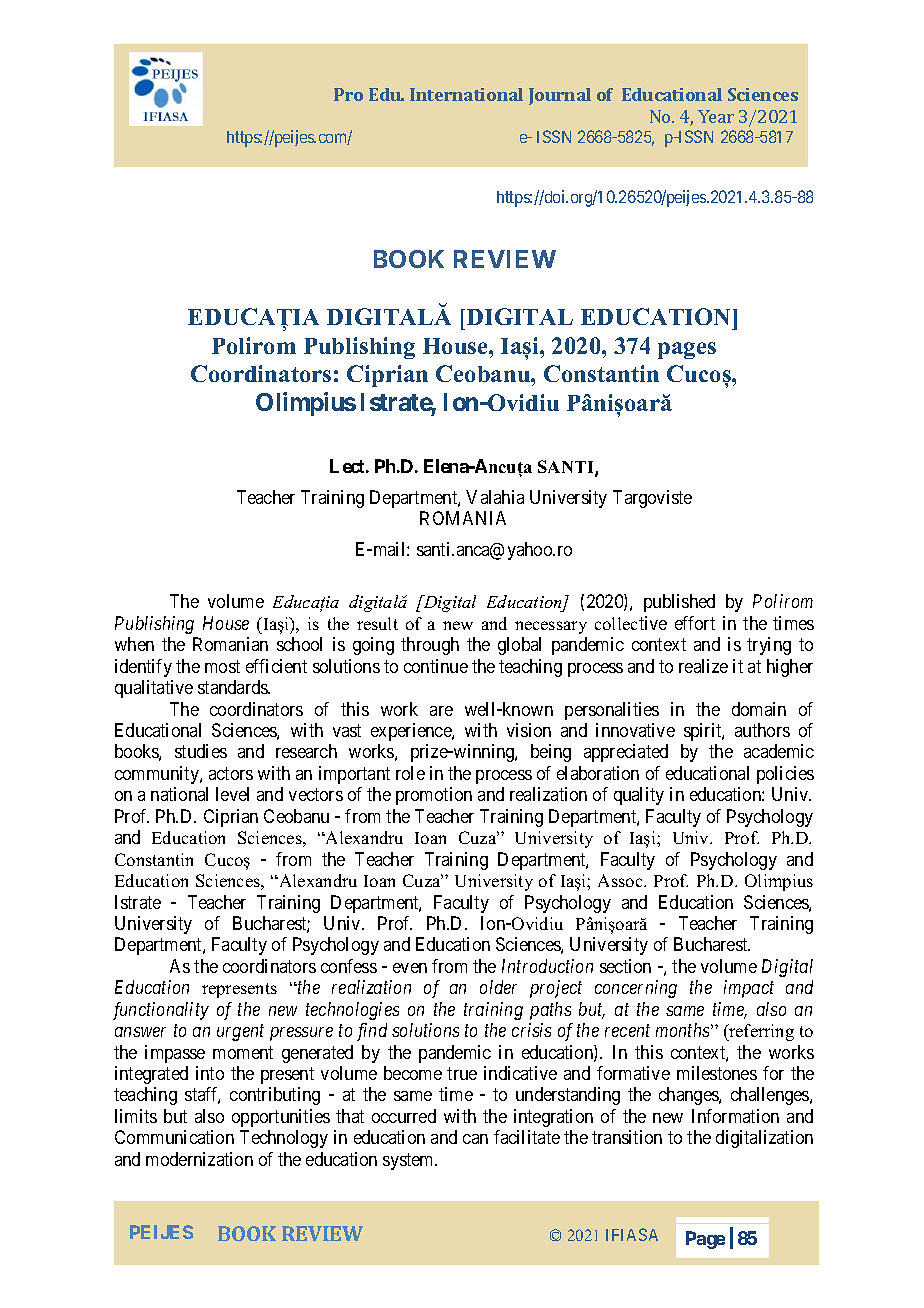 This document has width=924, height=1308. I want to click on Information, so click(735, 1116).
